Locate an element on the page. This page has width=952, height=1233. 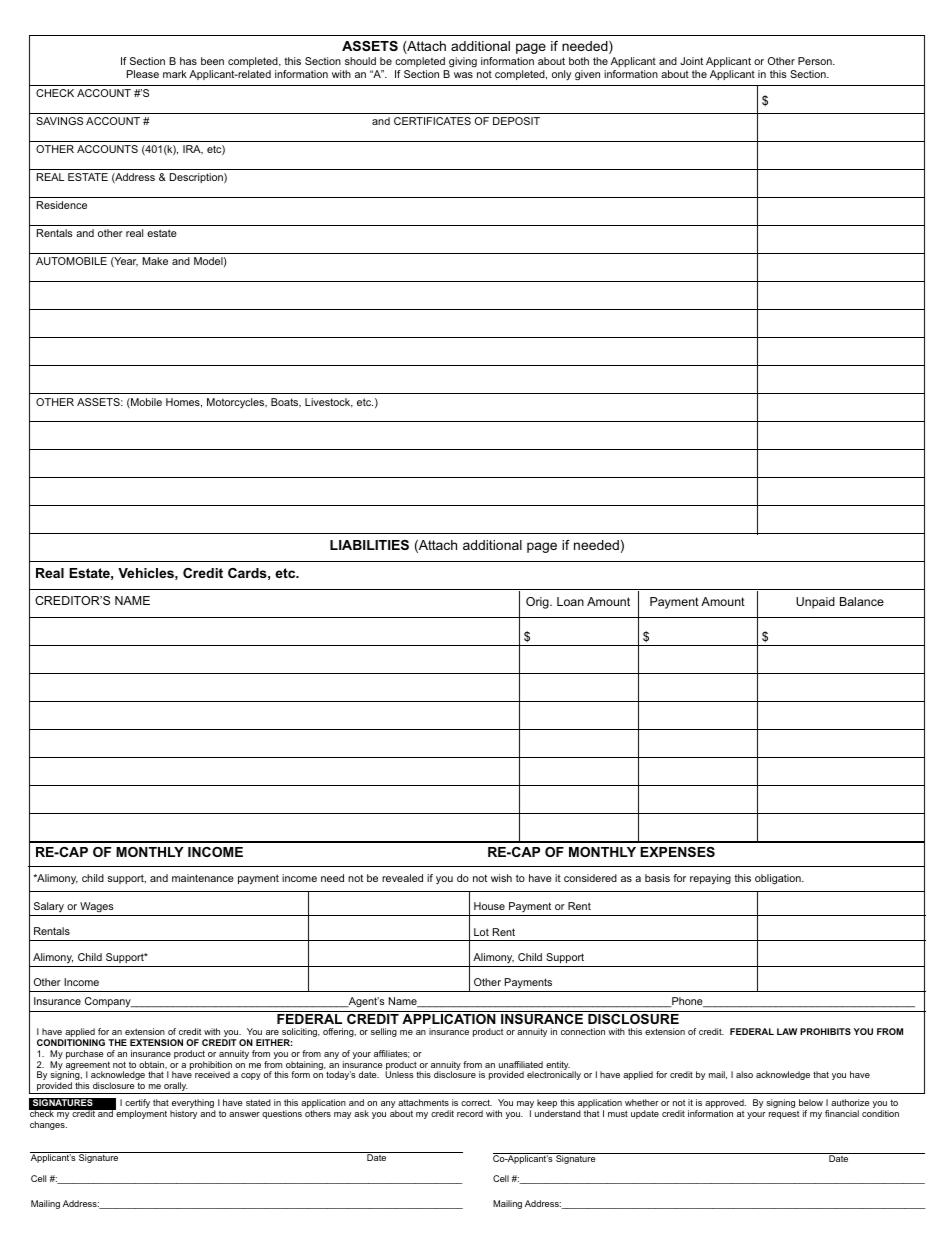
correct is located at coordinates (476, 1102).
